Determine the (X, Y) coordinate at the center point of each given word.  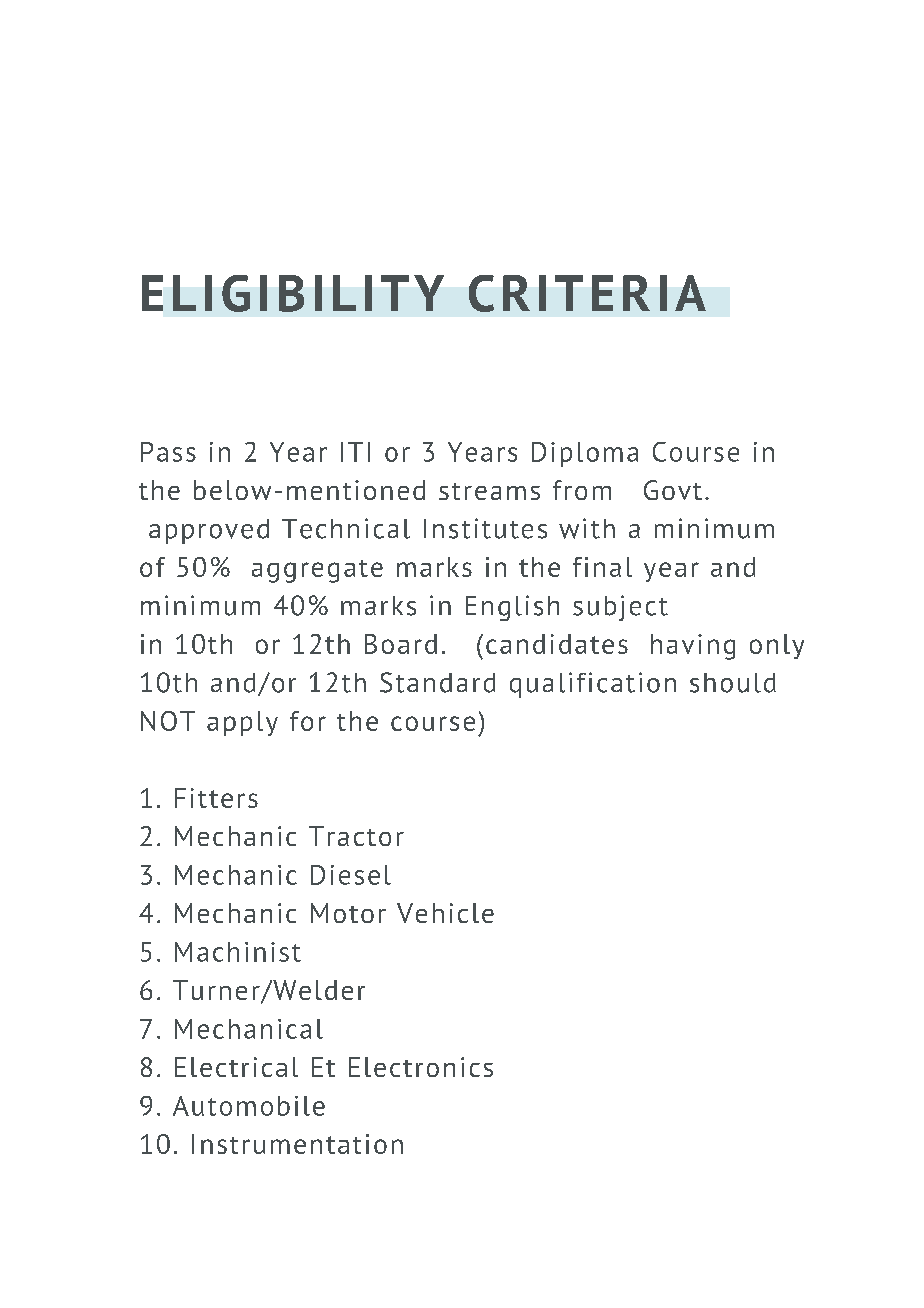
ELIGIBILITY (293, 293)
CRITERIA (587, 293)
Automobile (249, 1106)
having (693, 647)
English (512, 608)
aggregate (317, 571)
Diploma (585, 454)
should (733, 683)
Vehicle (445, 913)
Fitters (216, 798)
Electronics (421, 1067)
